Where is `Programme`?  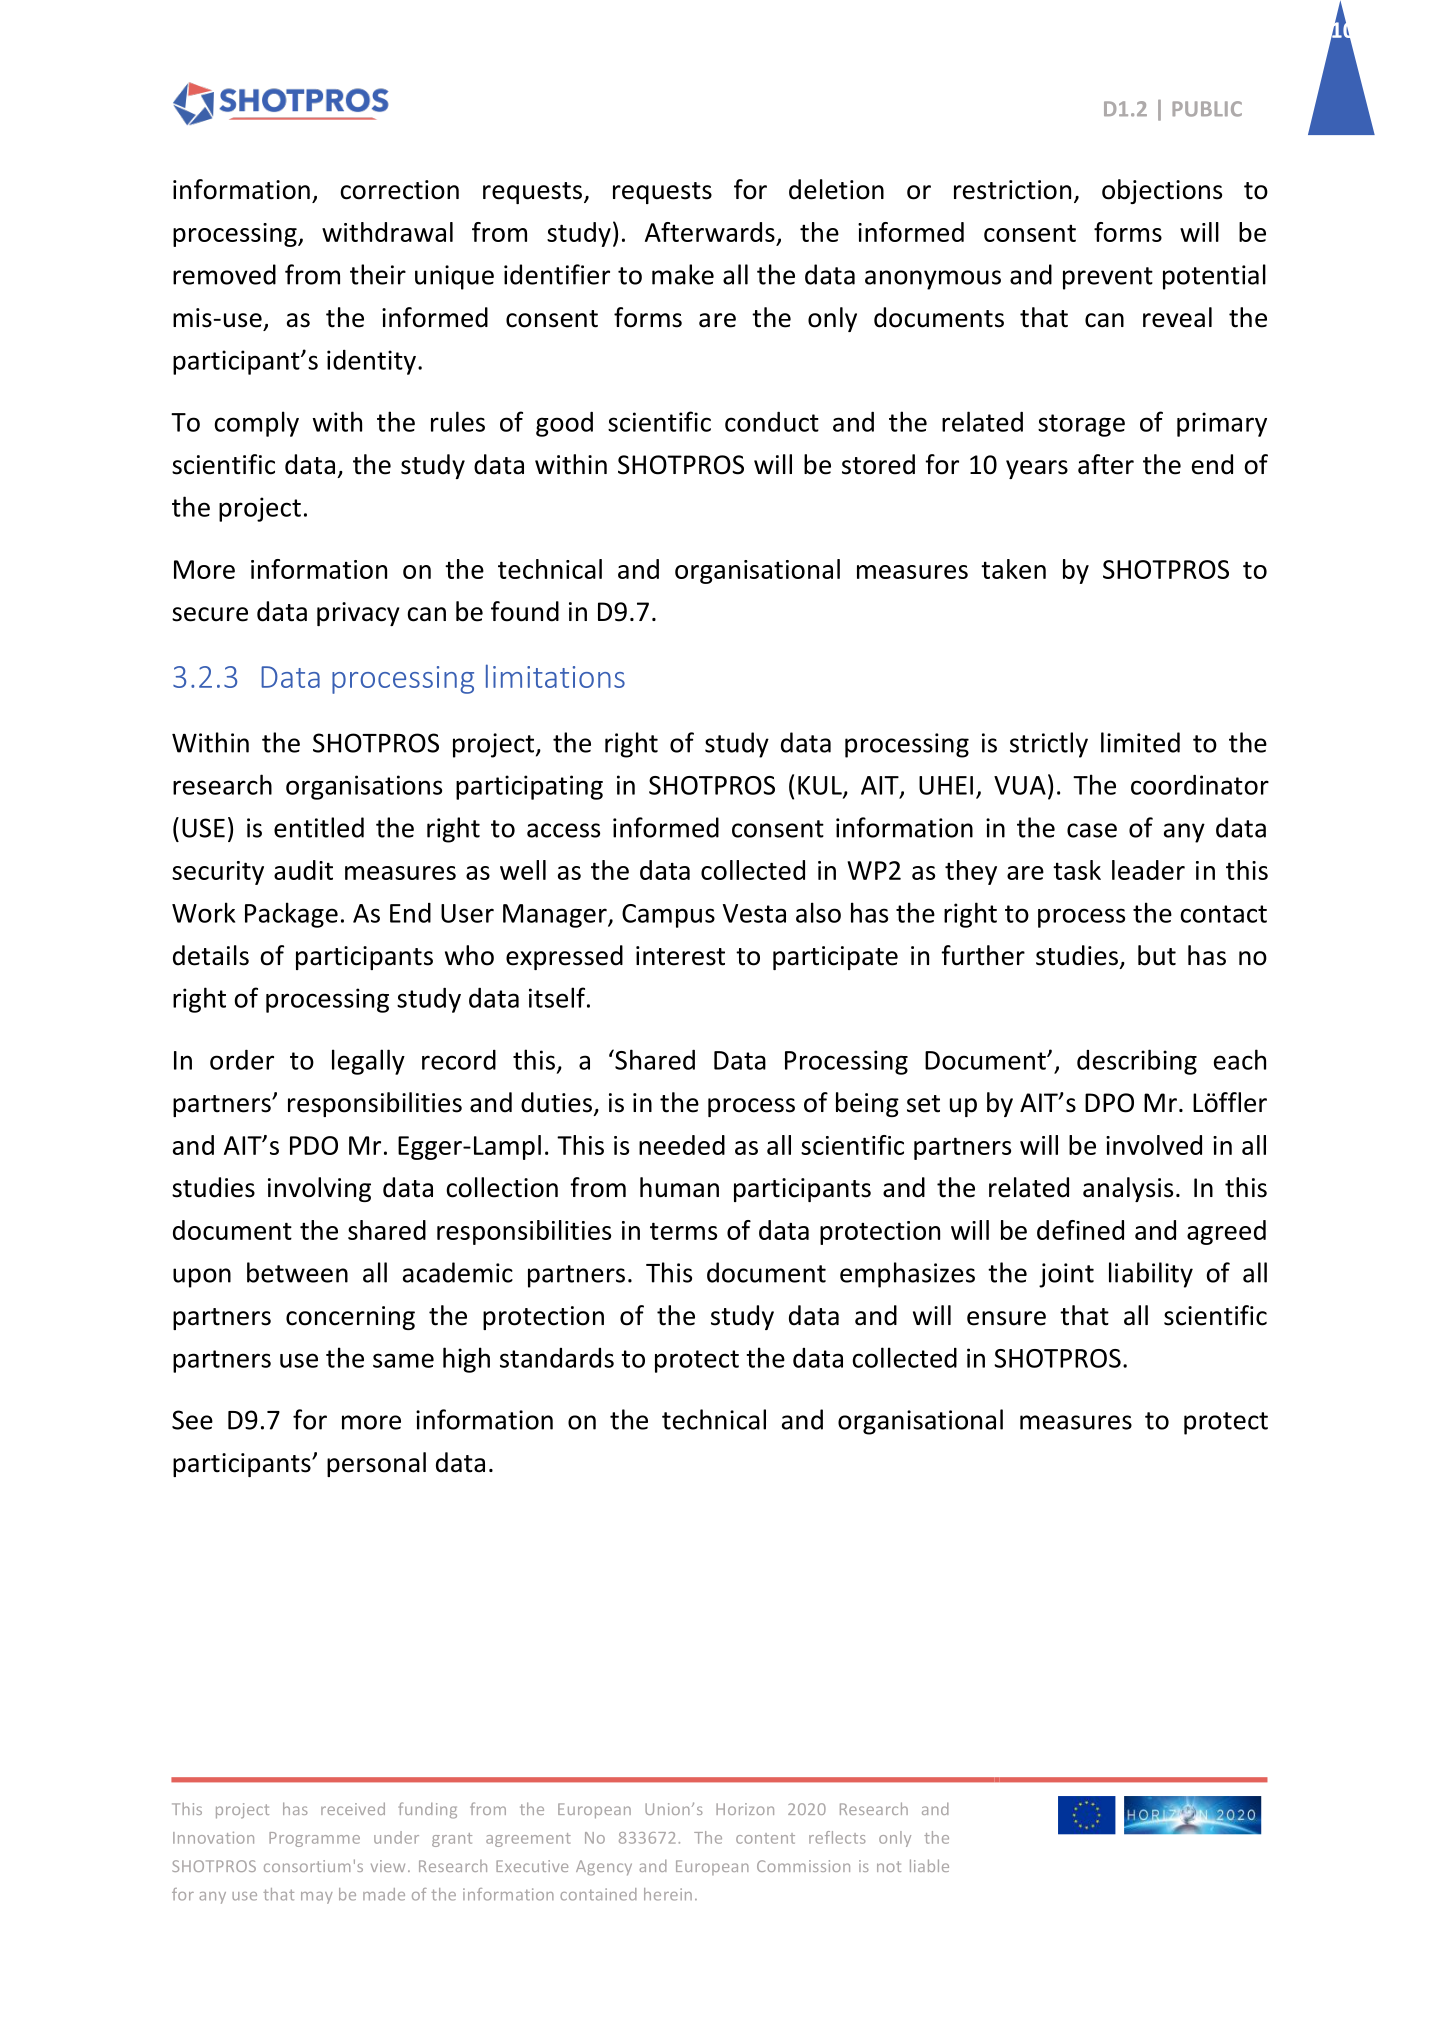
Programme is located at coordinates (314, 1839).
